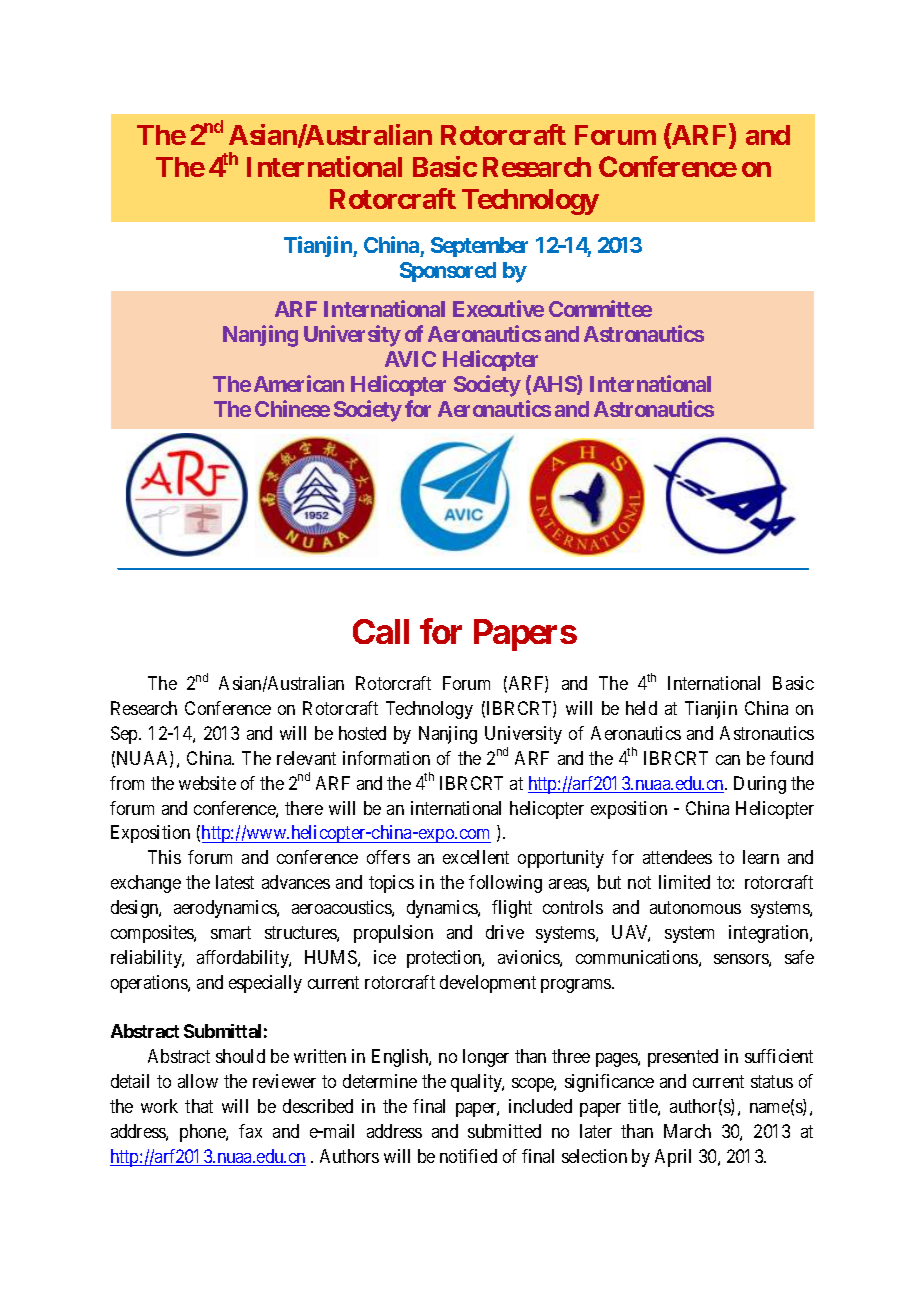  I want to click on American, so click(299, 383).
